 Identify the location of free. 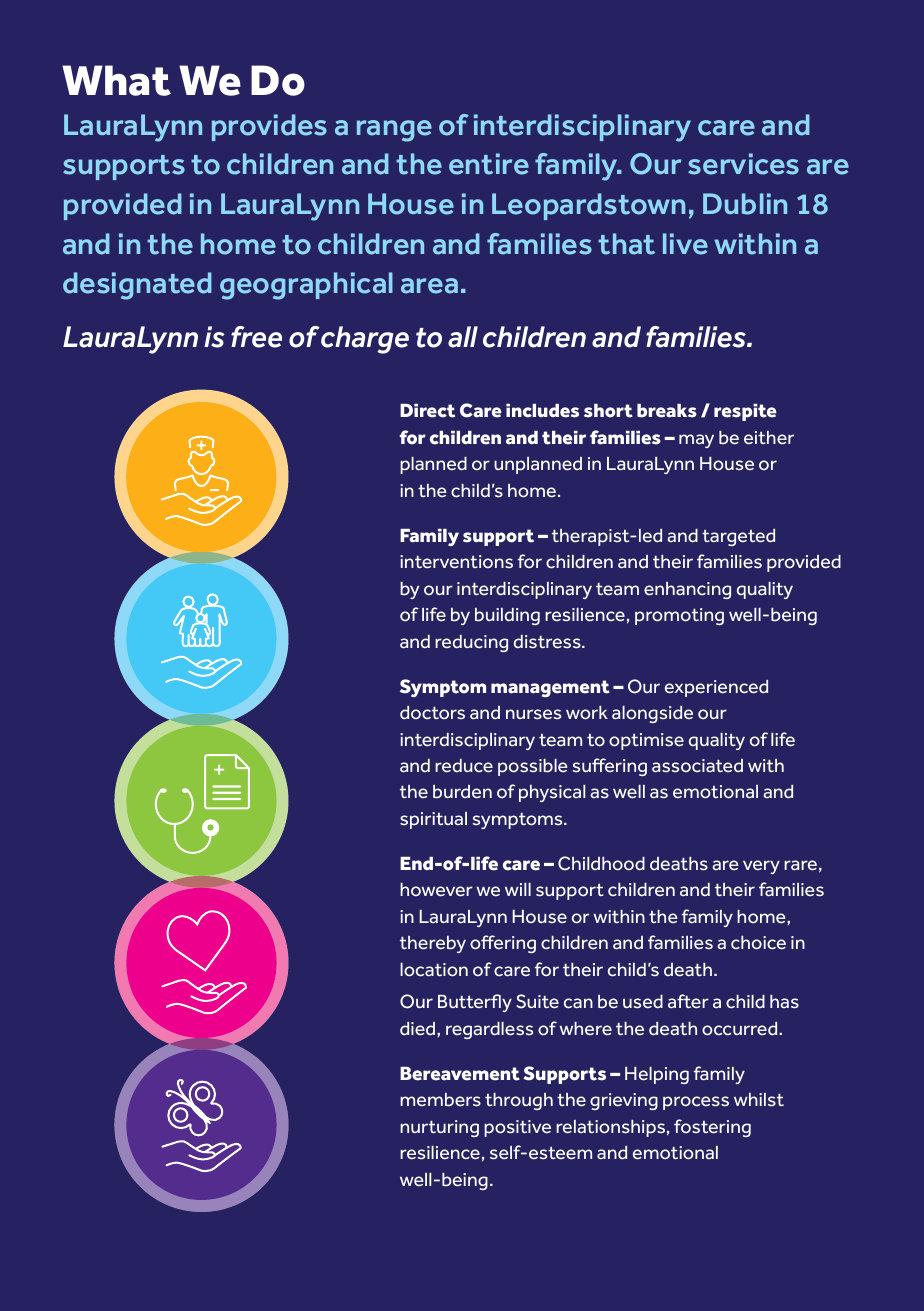
(256, 337).
